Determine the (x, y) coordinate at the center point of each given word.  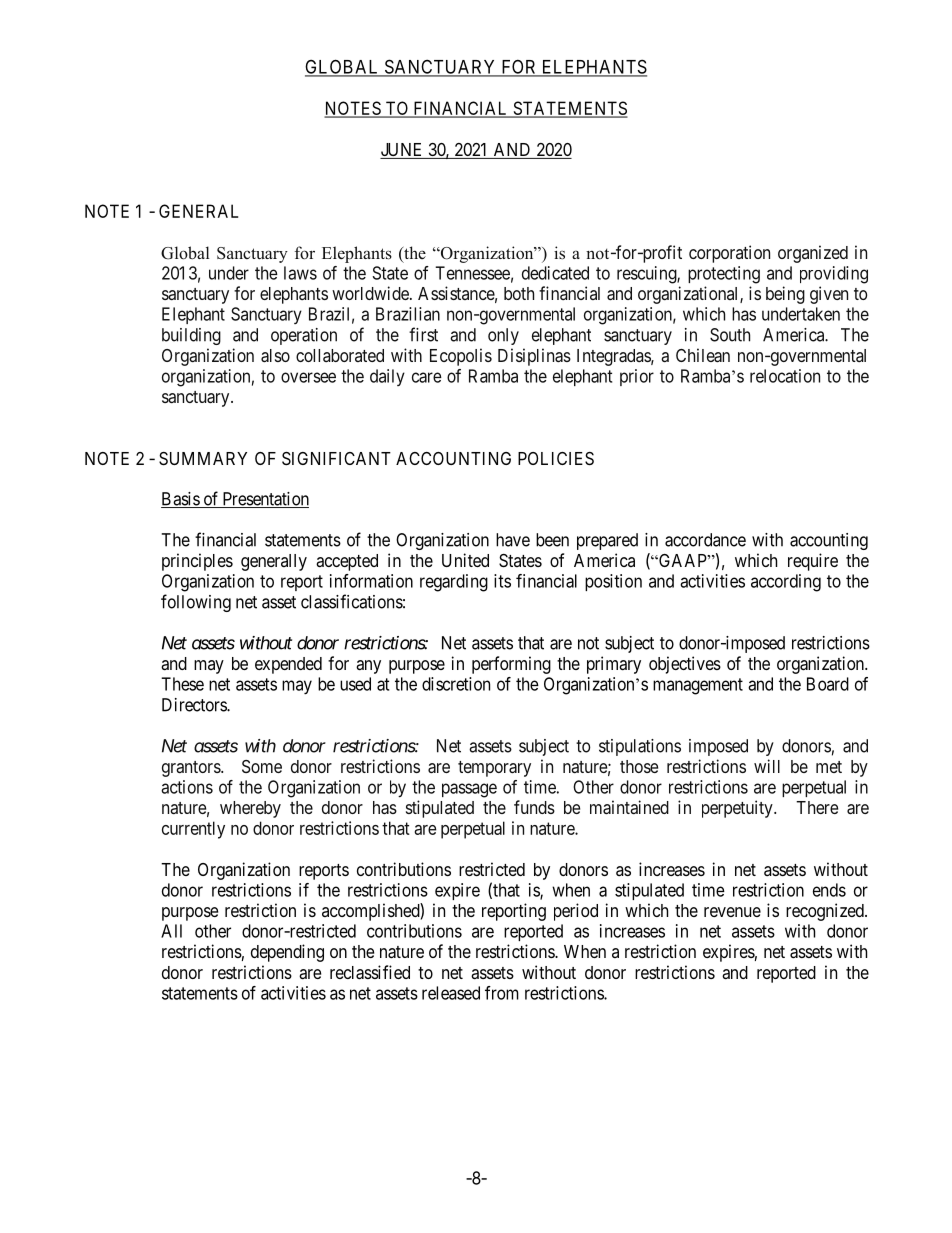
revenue (732, 912)
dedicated (555, 273)
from (502, 993)
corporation (729, 254)
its (502, 581)
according (786, 583)
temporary (494, 769)
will (767, 766)
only (503, 336)
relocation (785, 376)
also (275, 355)
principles (197, 562)
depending (287, 953)
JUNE (403, 151)
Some (262, 766)
